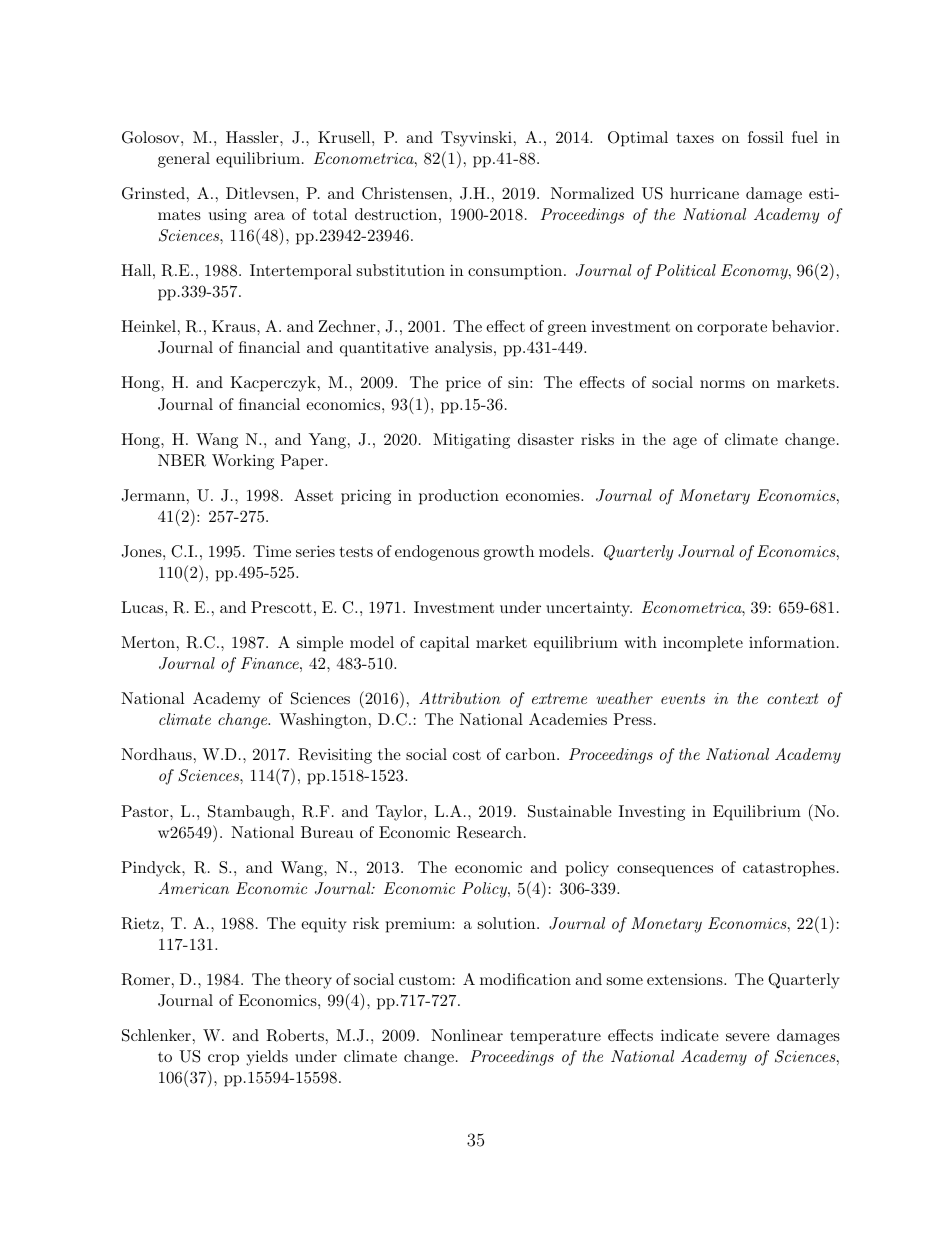 The height and width of the screenshot is (1233, 952). I want to click on norms, so click(722, 384).
